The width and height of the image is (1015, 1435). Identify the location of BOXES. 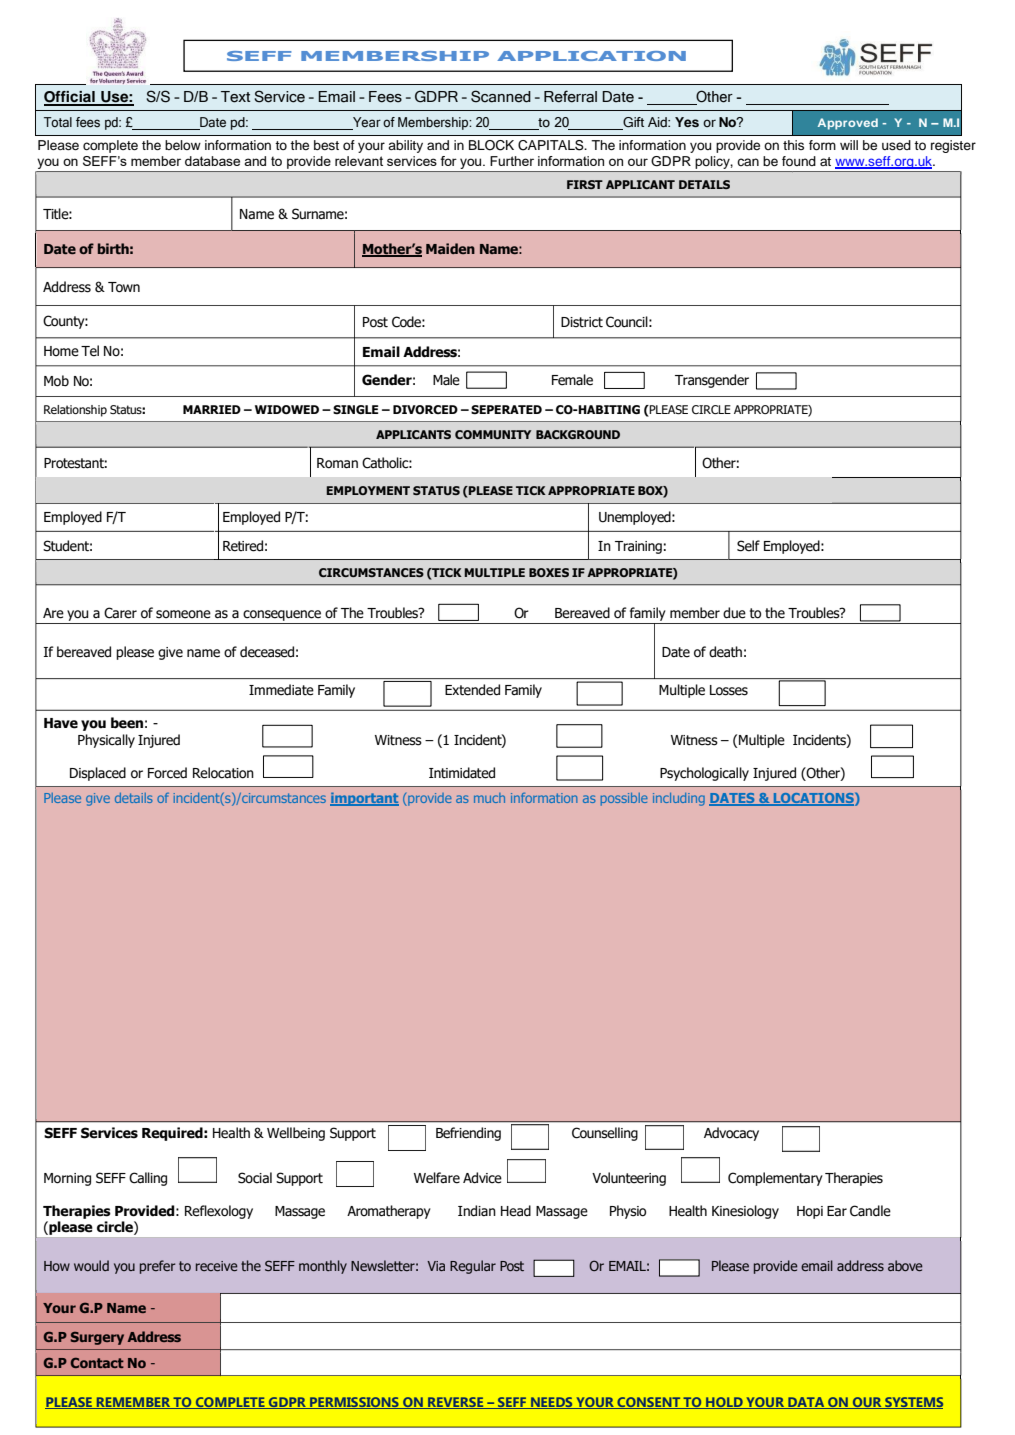
(549, 572).
